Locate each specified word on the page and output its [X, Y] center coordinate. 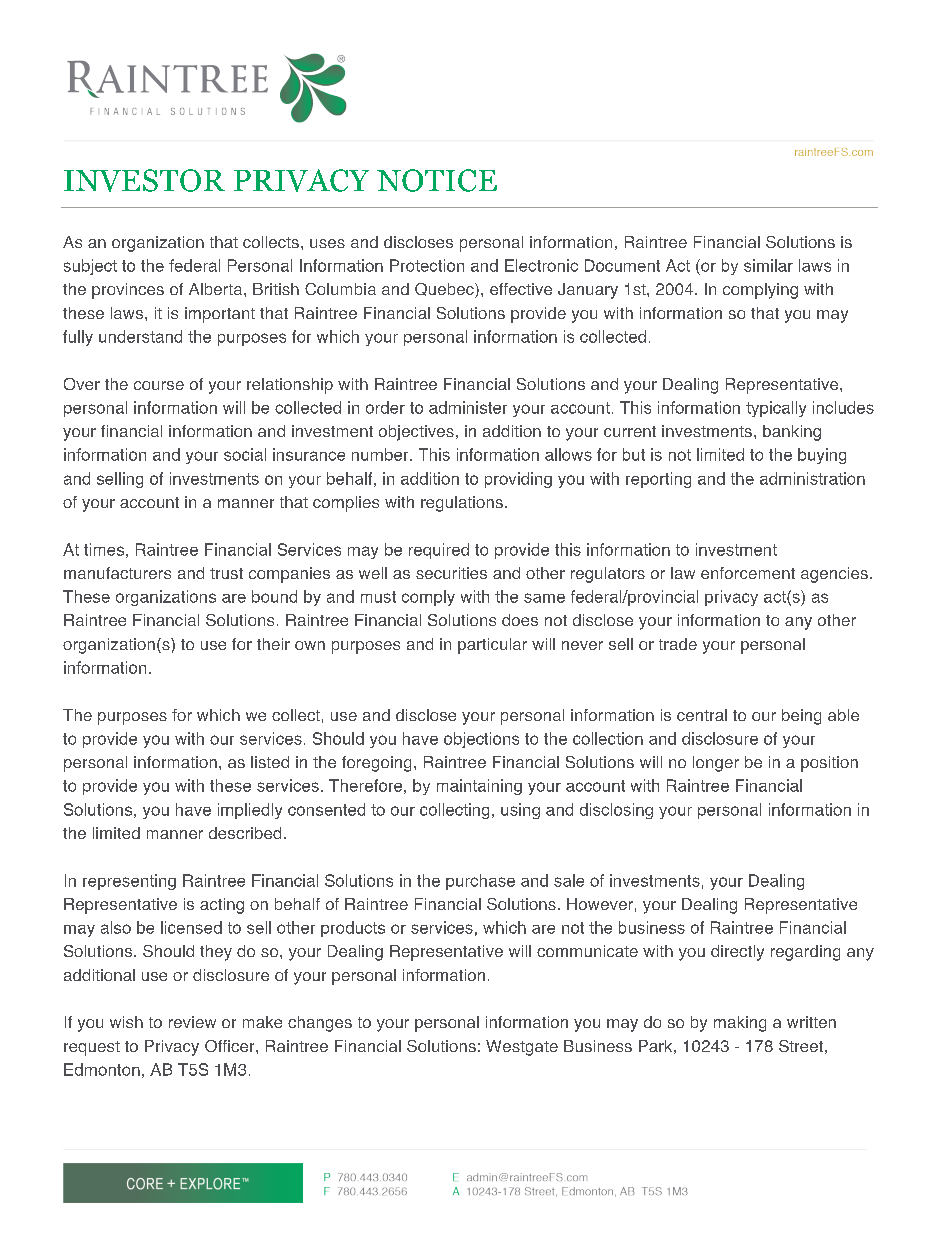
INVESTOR [144, 180]
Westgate [522, 1048]
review [192, 1022]
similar [768, 265]
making [740, 1024]
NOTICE [437, 180]
